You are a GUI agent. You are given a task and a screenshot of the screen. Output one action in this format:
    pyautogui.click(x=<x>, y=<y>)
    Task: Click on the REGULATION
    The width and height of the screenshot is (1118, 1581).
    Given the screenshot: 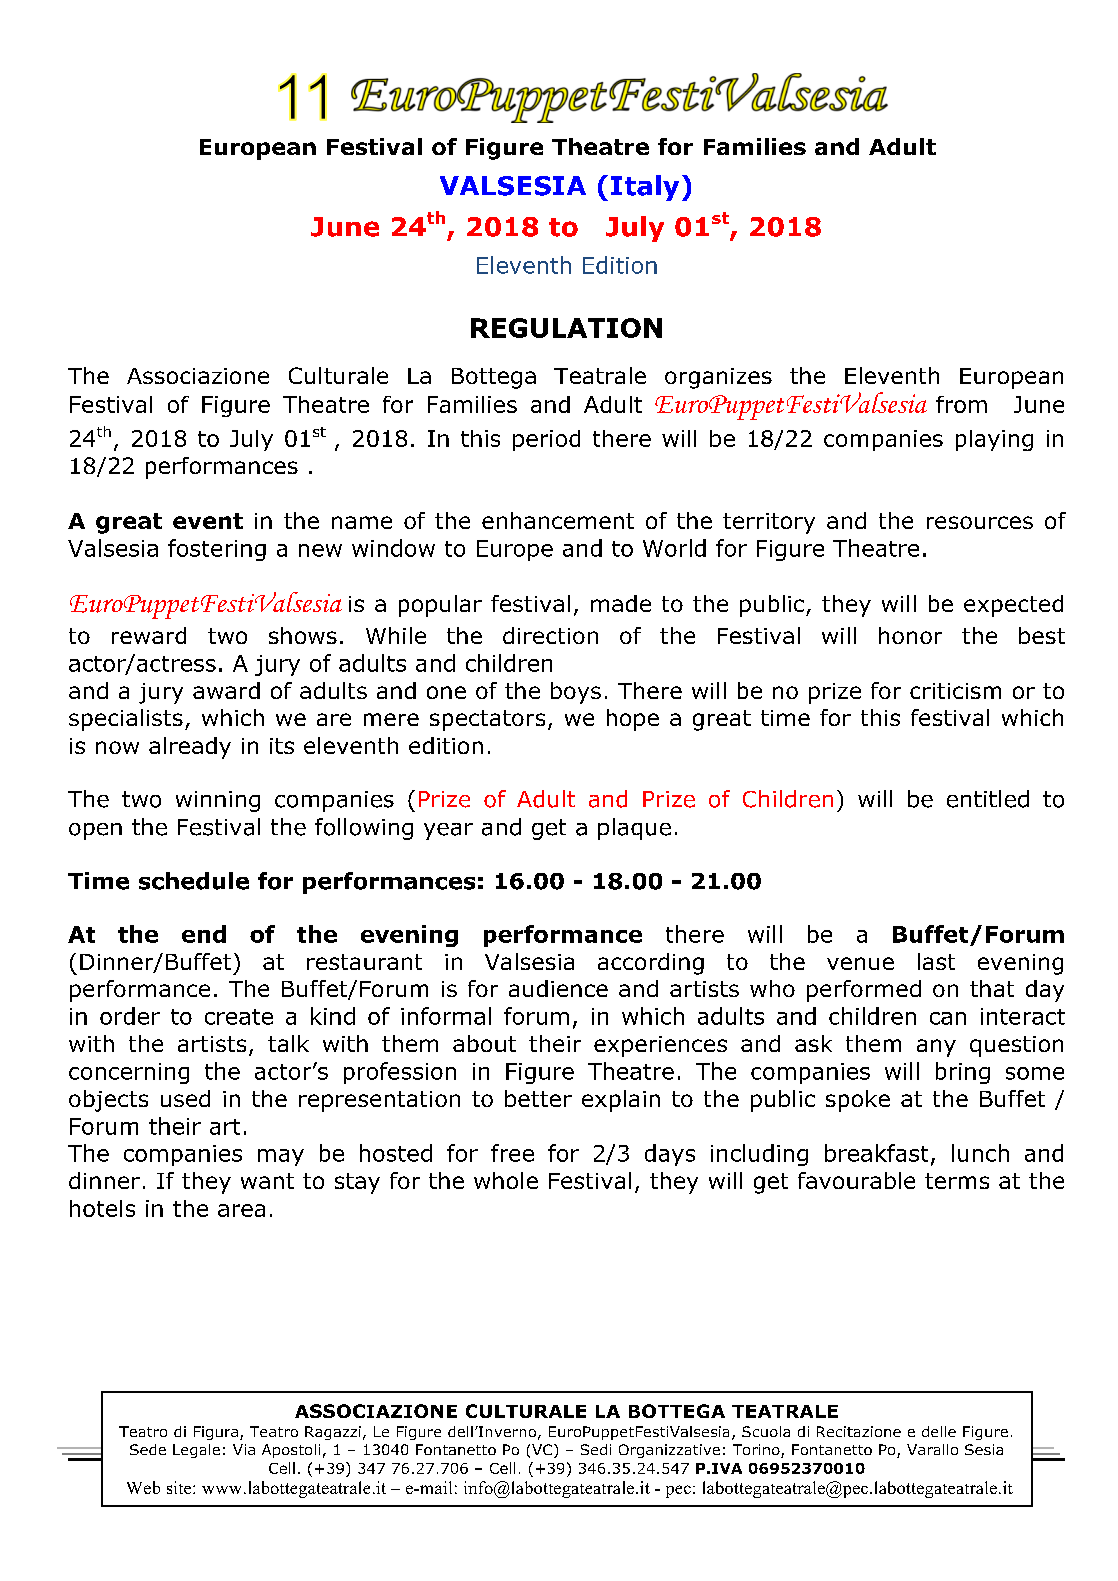 What is the action you would take?
    pyautogui.click(x=566, y=328)
